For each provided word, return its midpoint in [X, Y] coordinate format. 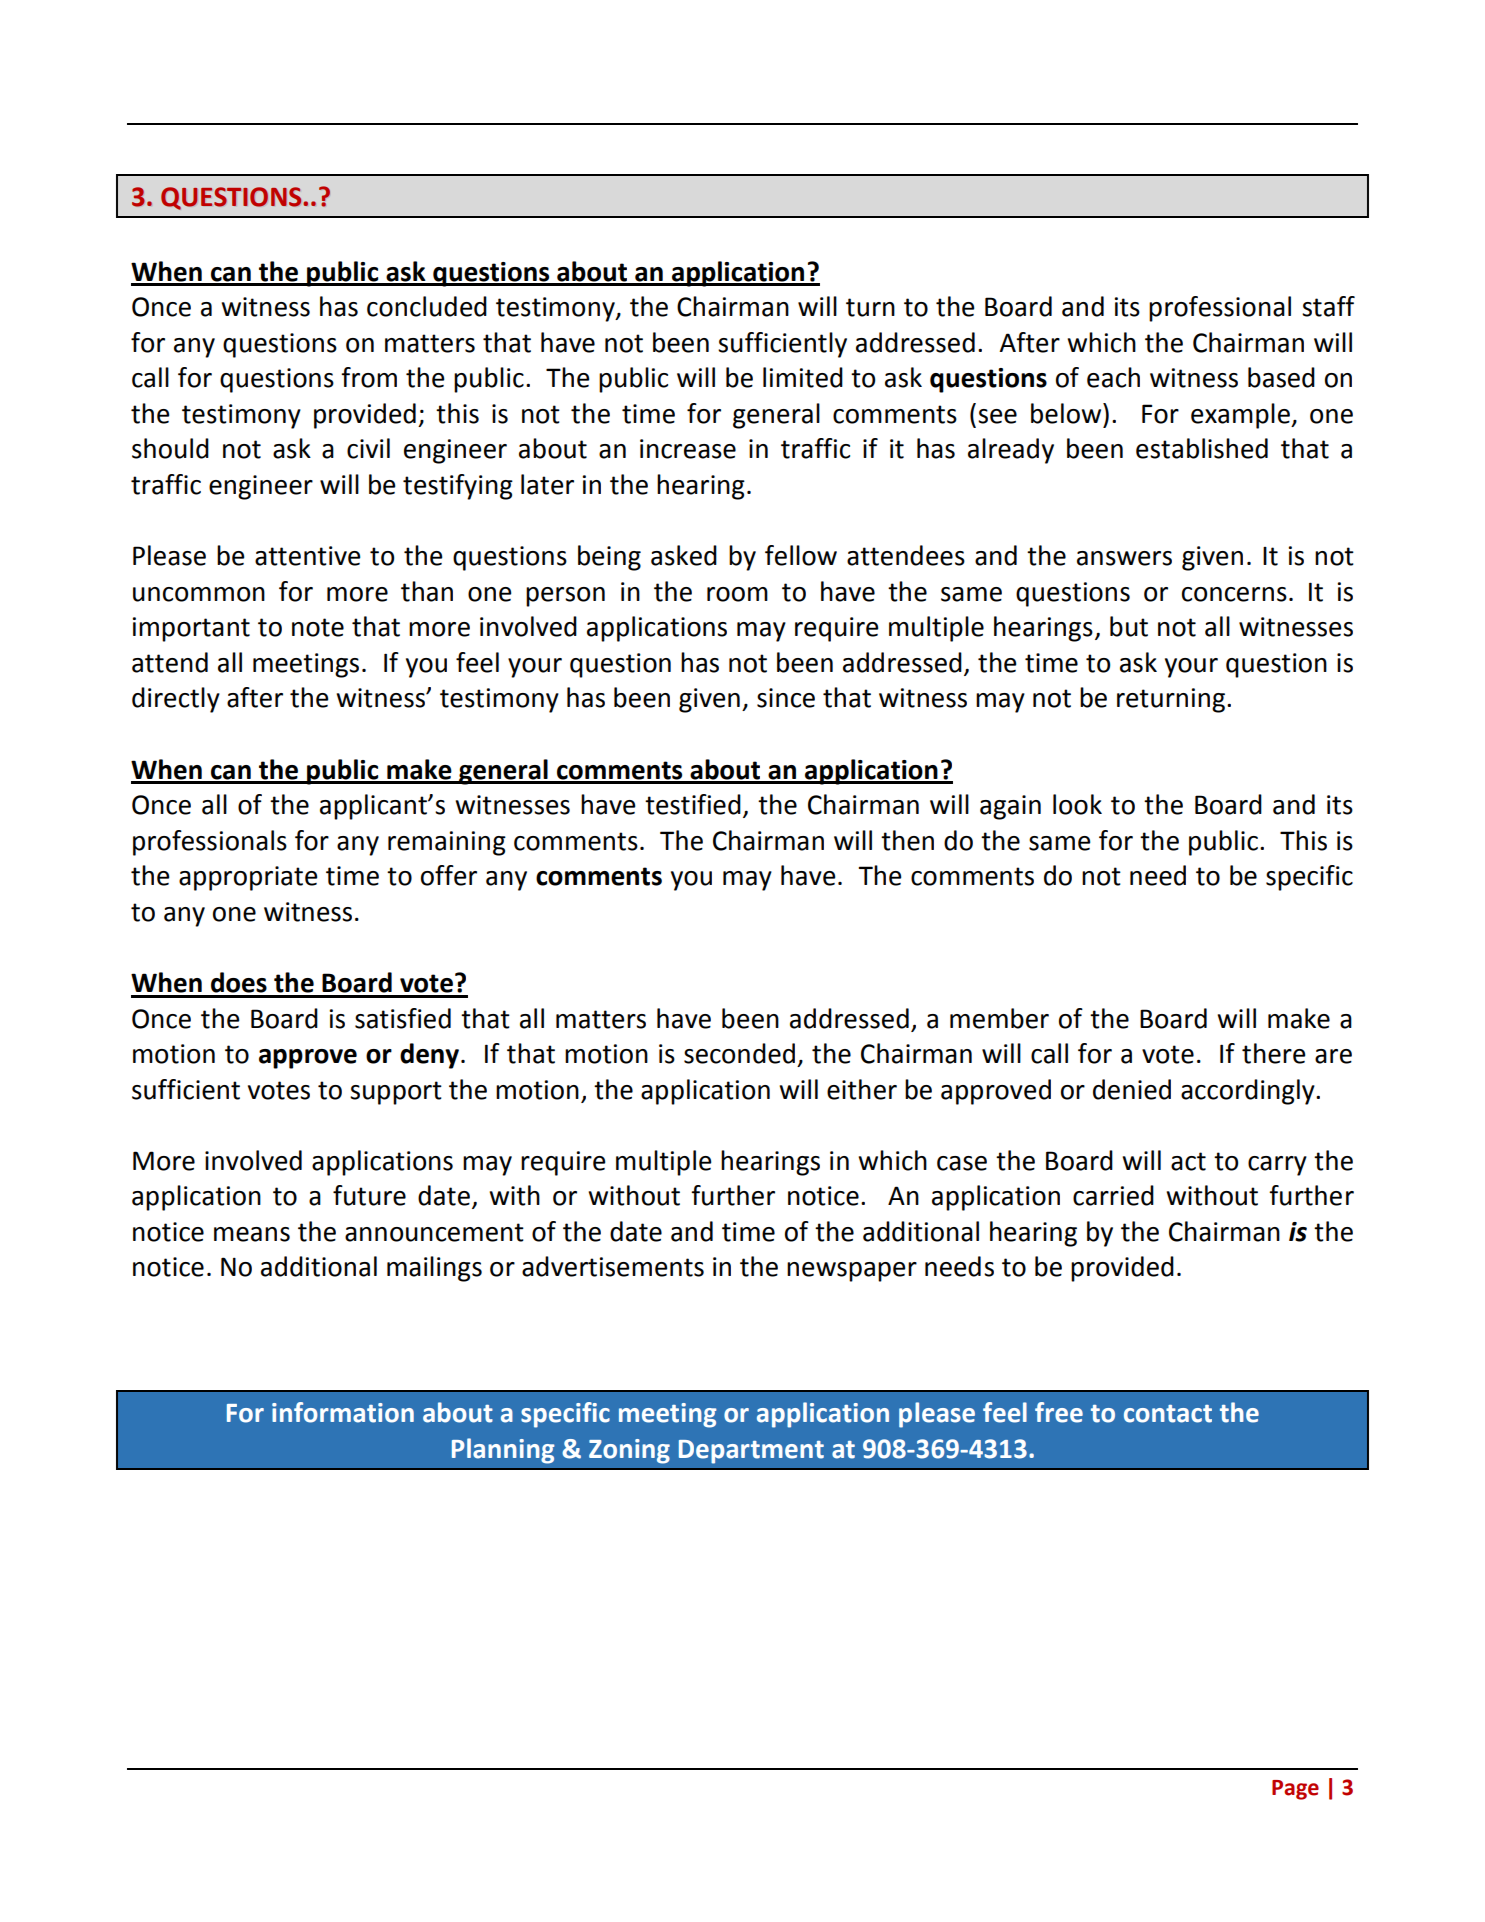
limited [803, 377]
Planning [503, 1451]
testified [693, 804]
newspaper [852, 1272]
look [1077, 804]
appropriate [248, 878]
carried [1113, 1195]
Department [751, 1452]
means [252, 1234]
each [1113, 377]
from [369, 377]
